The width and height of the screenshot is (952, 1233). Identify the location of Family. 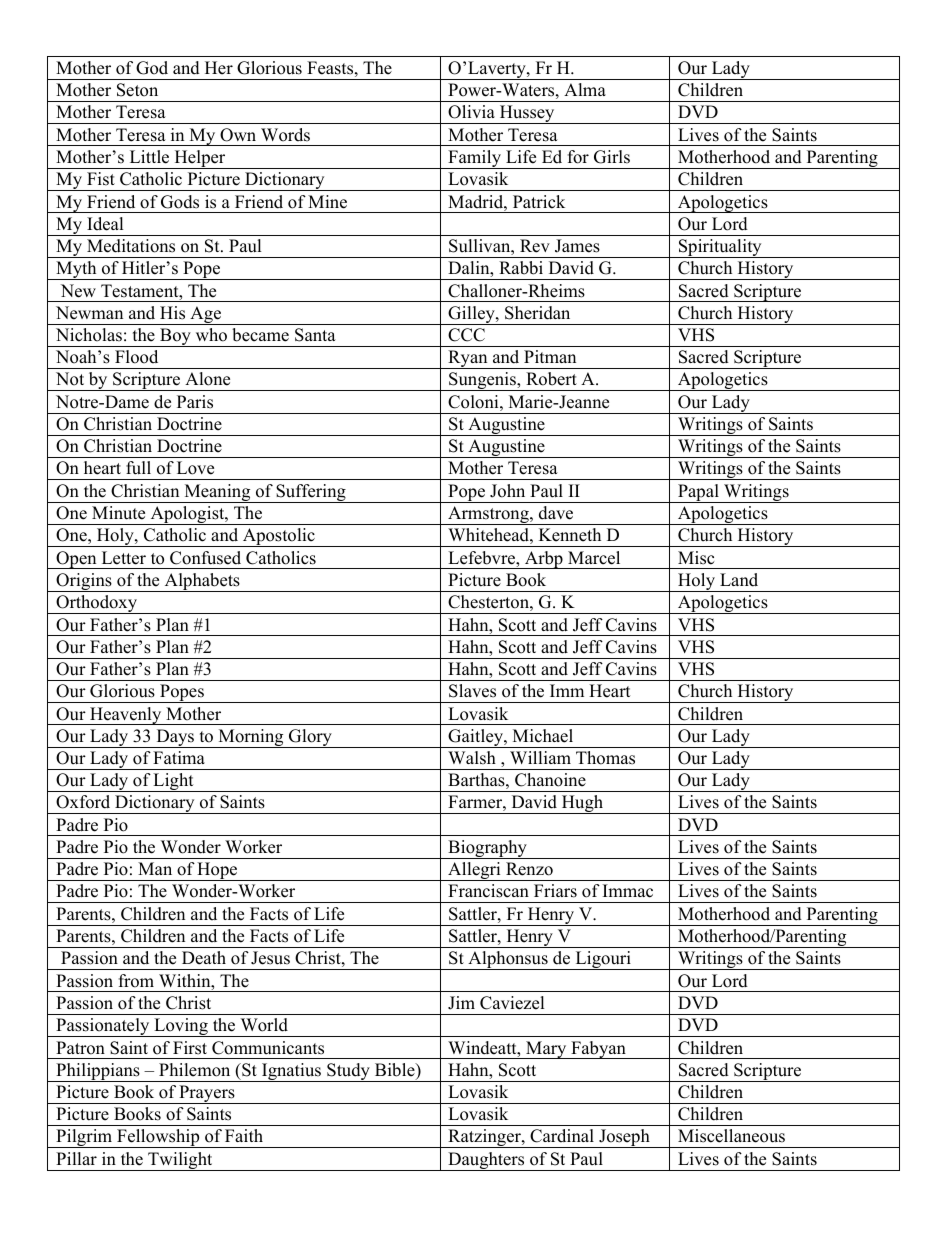
(474, 159).
